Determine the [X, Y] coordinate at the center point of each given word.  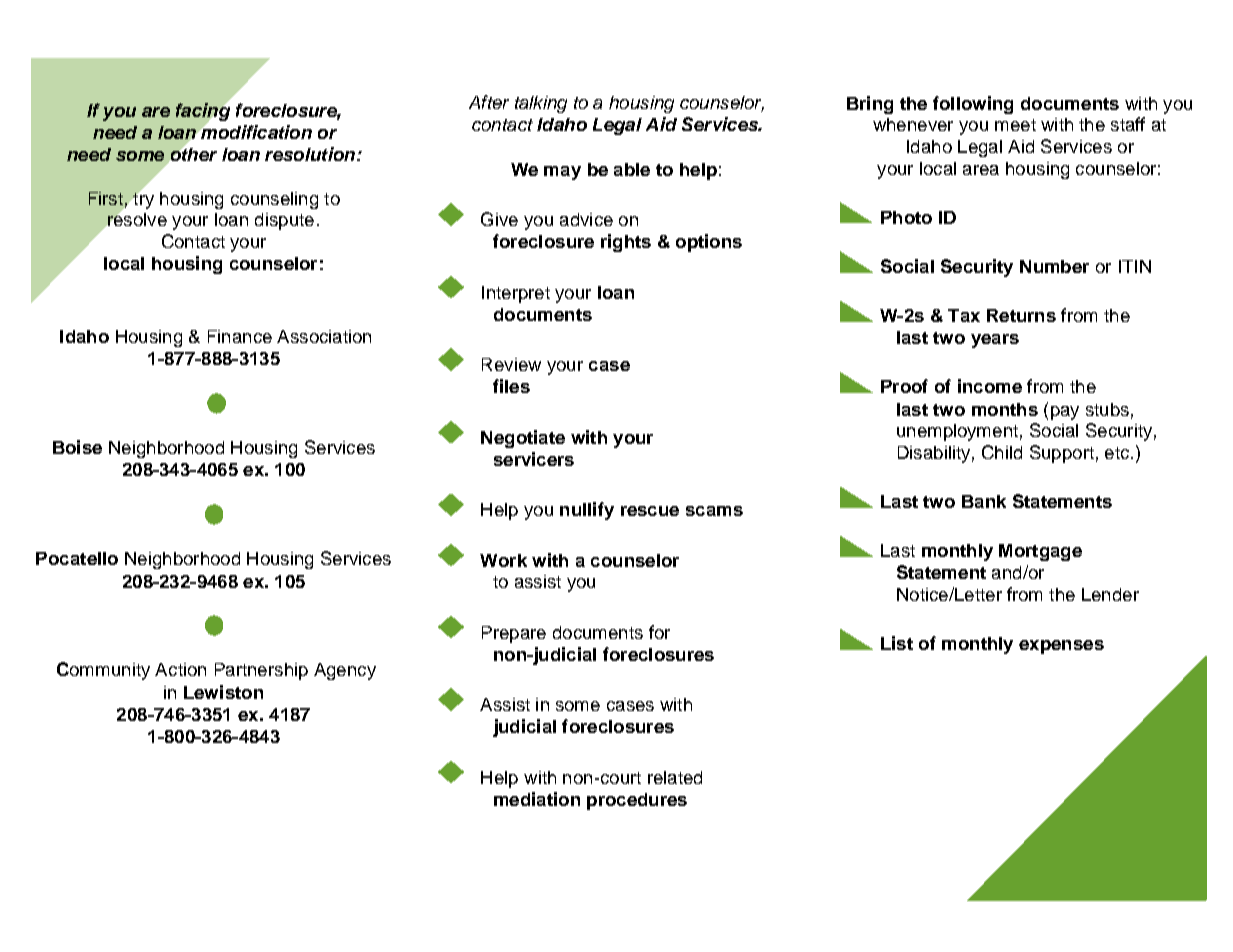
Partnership [261, 671]
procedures [637, 801]
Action [180, 669]
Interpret [516, 294]
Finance [240, 336]
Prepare [514, 634]
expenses [1061, 647]
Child [1002, 452]
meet [1015, 125]
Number [1054, 266]
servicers [534, 459]
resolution [311, 154]
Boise [77, 447]
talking [541, 104]
